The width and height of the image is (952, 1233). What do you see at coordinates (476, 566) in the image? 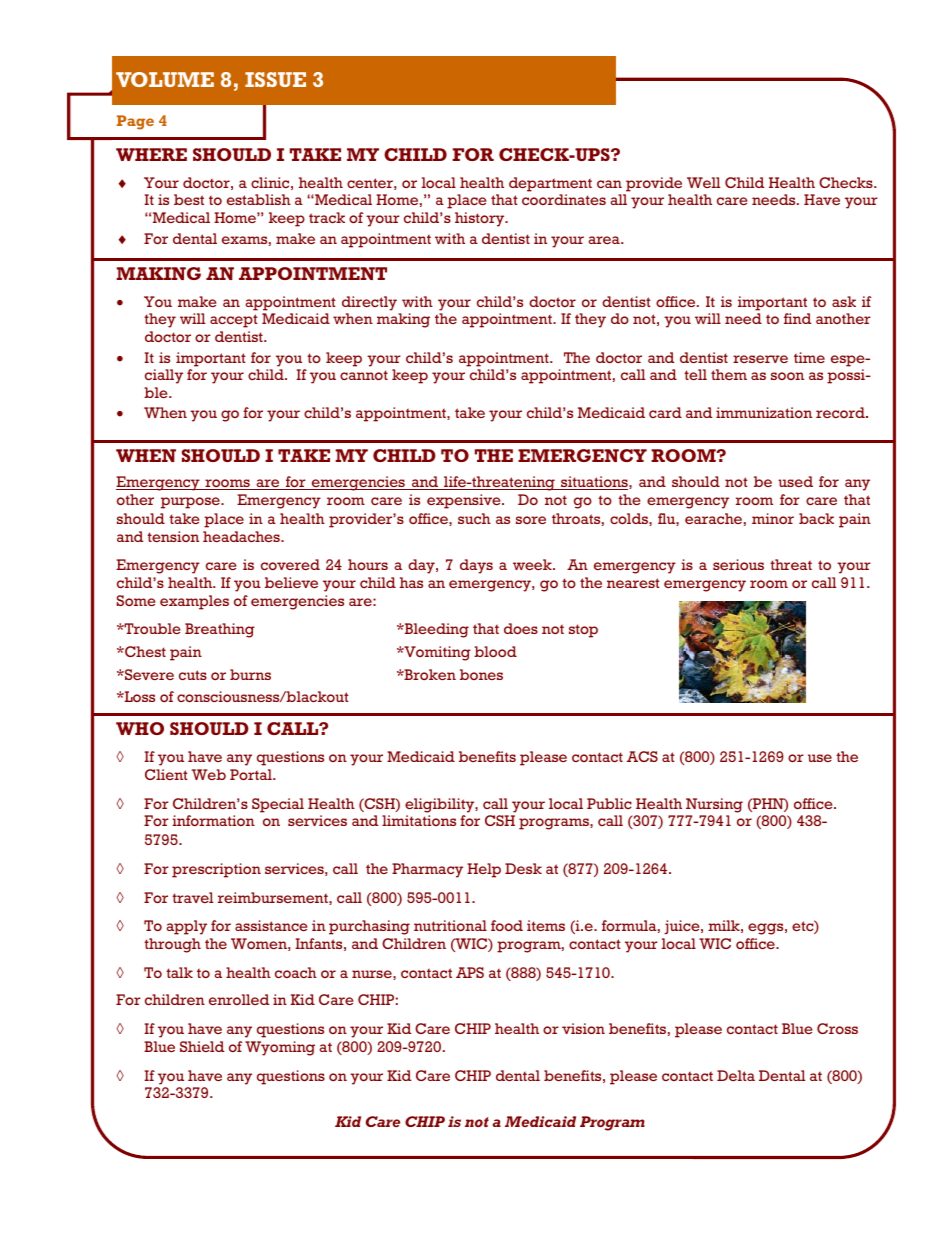
I see `days` at bounding box center [476, 566].
